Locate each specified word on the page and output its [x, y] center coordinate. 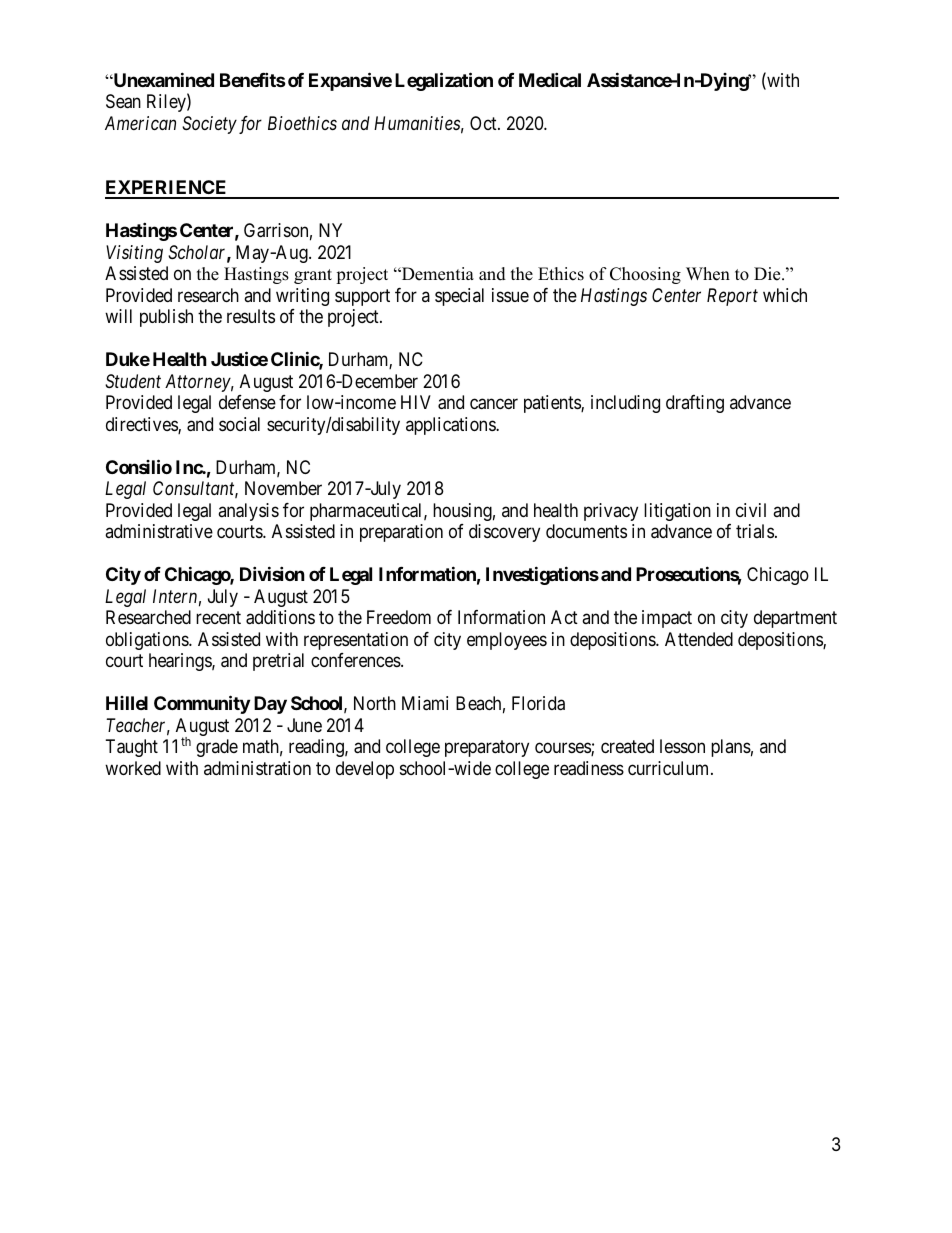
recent [218, 617]
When [708, 274]
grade [217, 748]
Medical [550, 79]
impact [667, 619]
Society [209, 125]
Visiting [134, 254]
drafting [695, 404]
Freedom [399, 617]
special [459, 297]
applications [451, 426]
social [239, 424]
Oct [484, 123]
